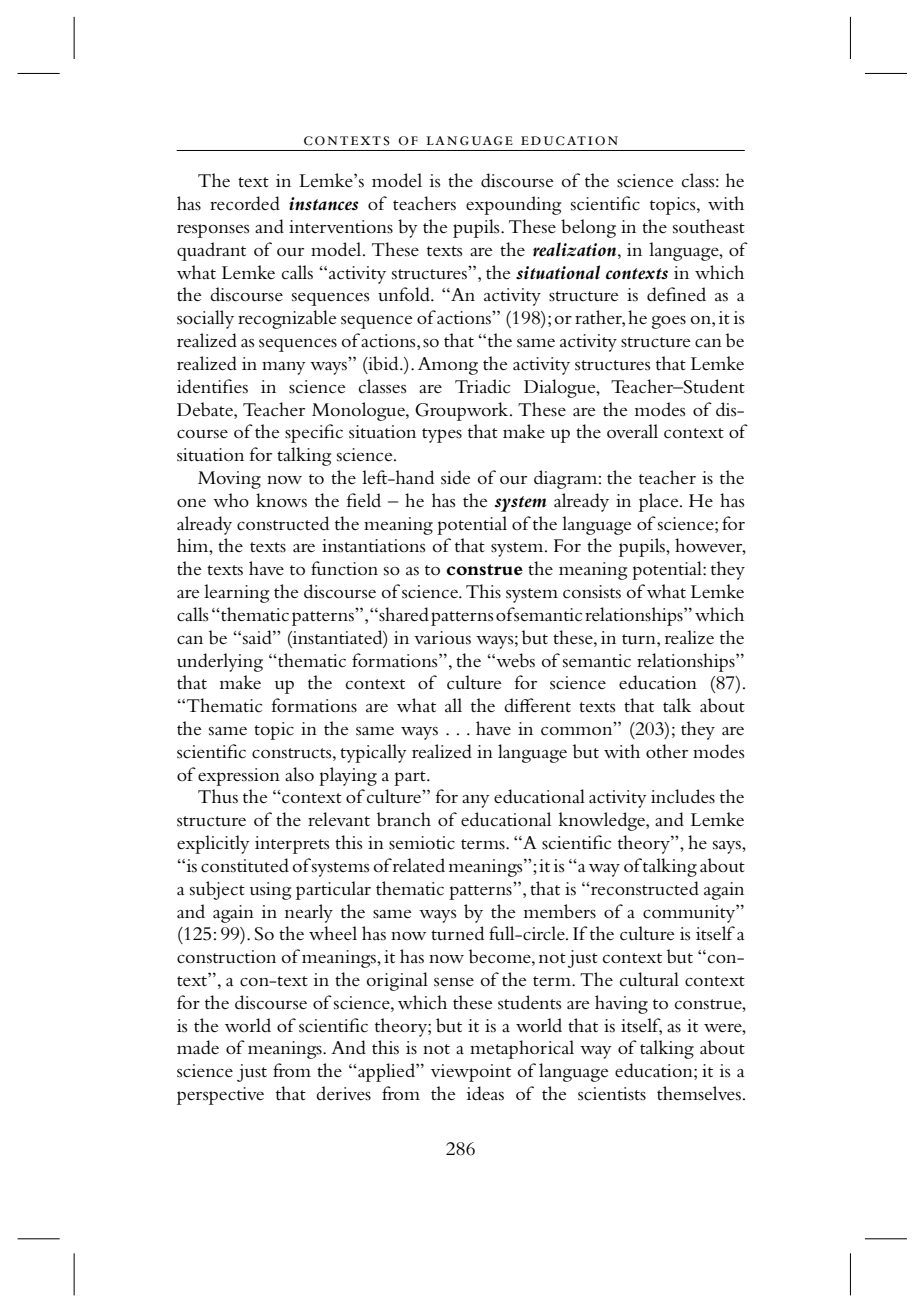  I want to click on southeast, so click(709, 226).
